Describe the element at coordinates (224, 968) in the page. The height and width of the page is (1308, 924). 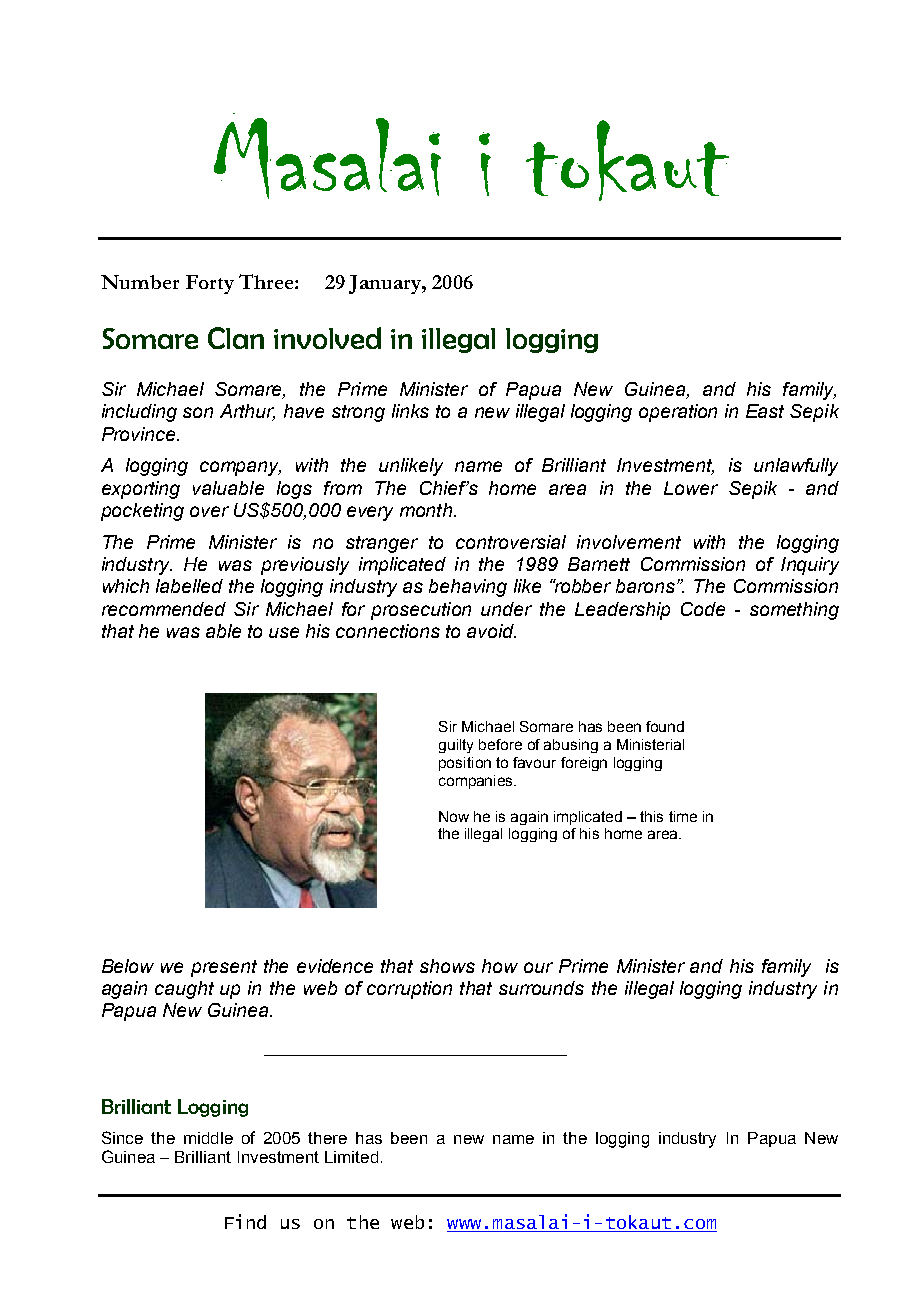
I see `present` at that location.
